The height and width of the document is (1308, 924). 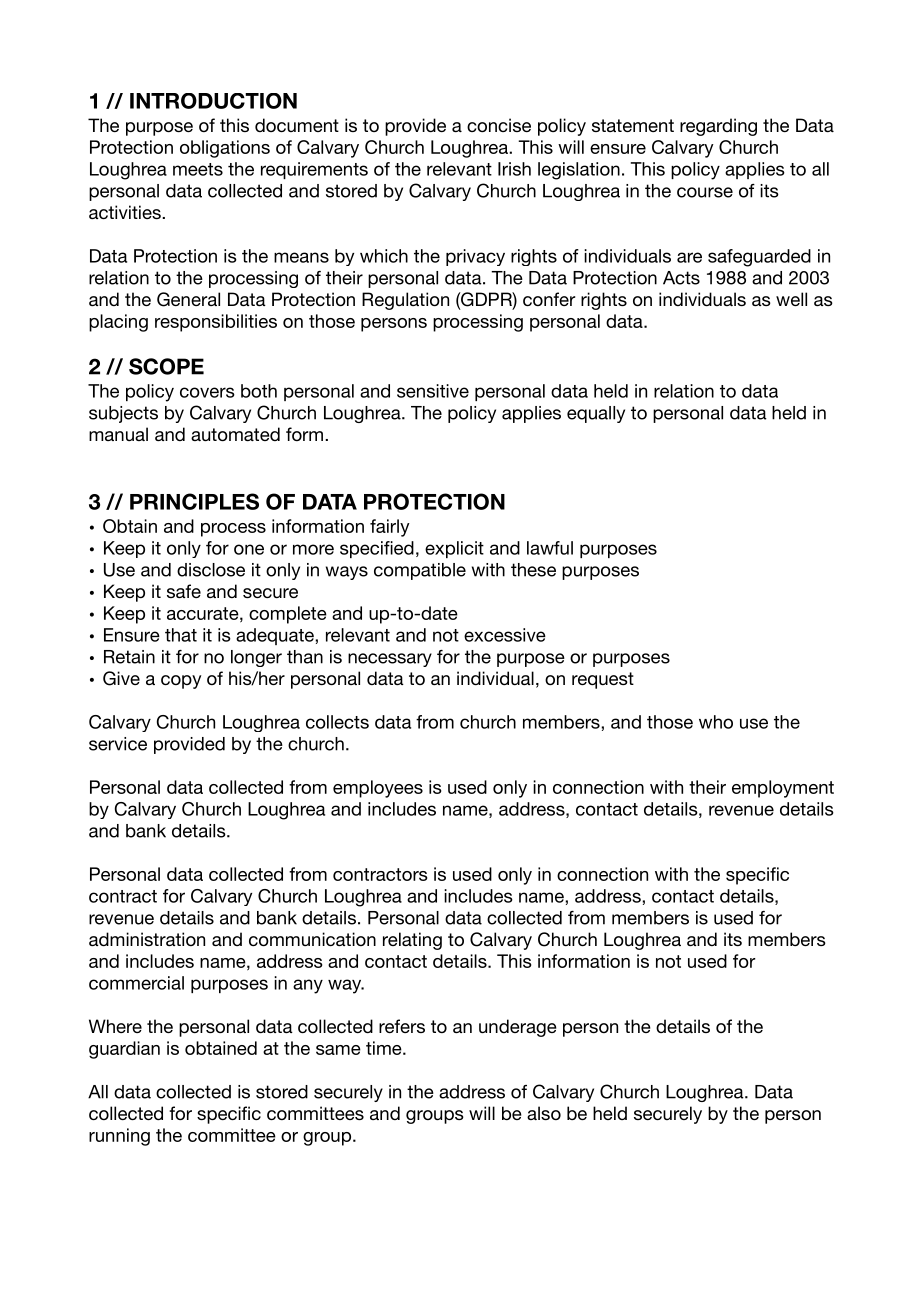 What do you see at coordinates (783, 789) in the document?
I see `employment` at bounding box center [783, 789].
